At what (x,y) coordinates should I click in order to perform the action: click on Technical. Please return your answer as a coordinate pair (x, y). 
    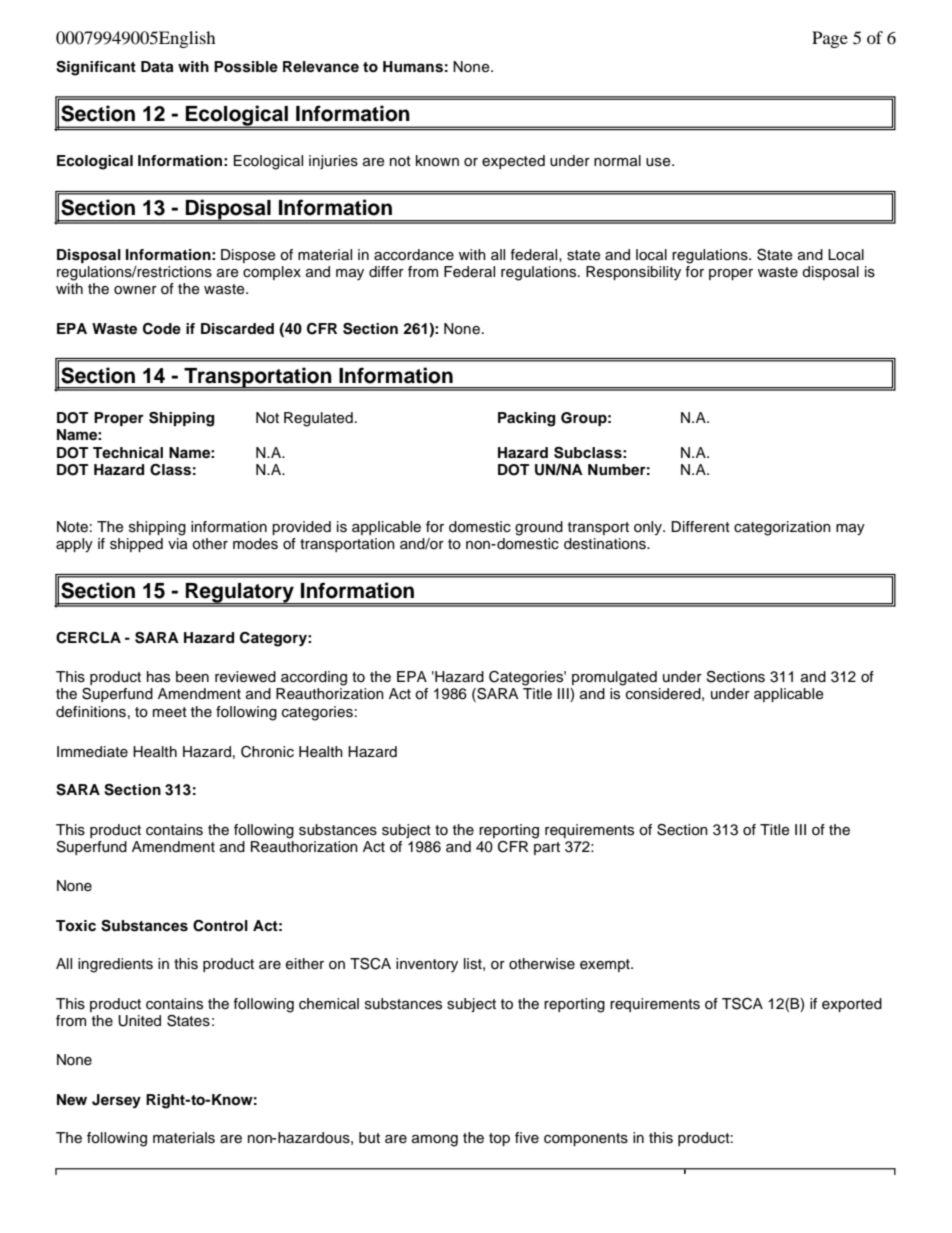
    Looking at the image, I should click on (128, 453).
